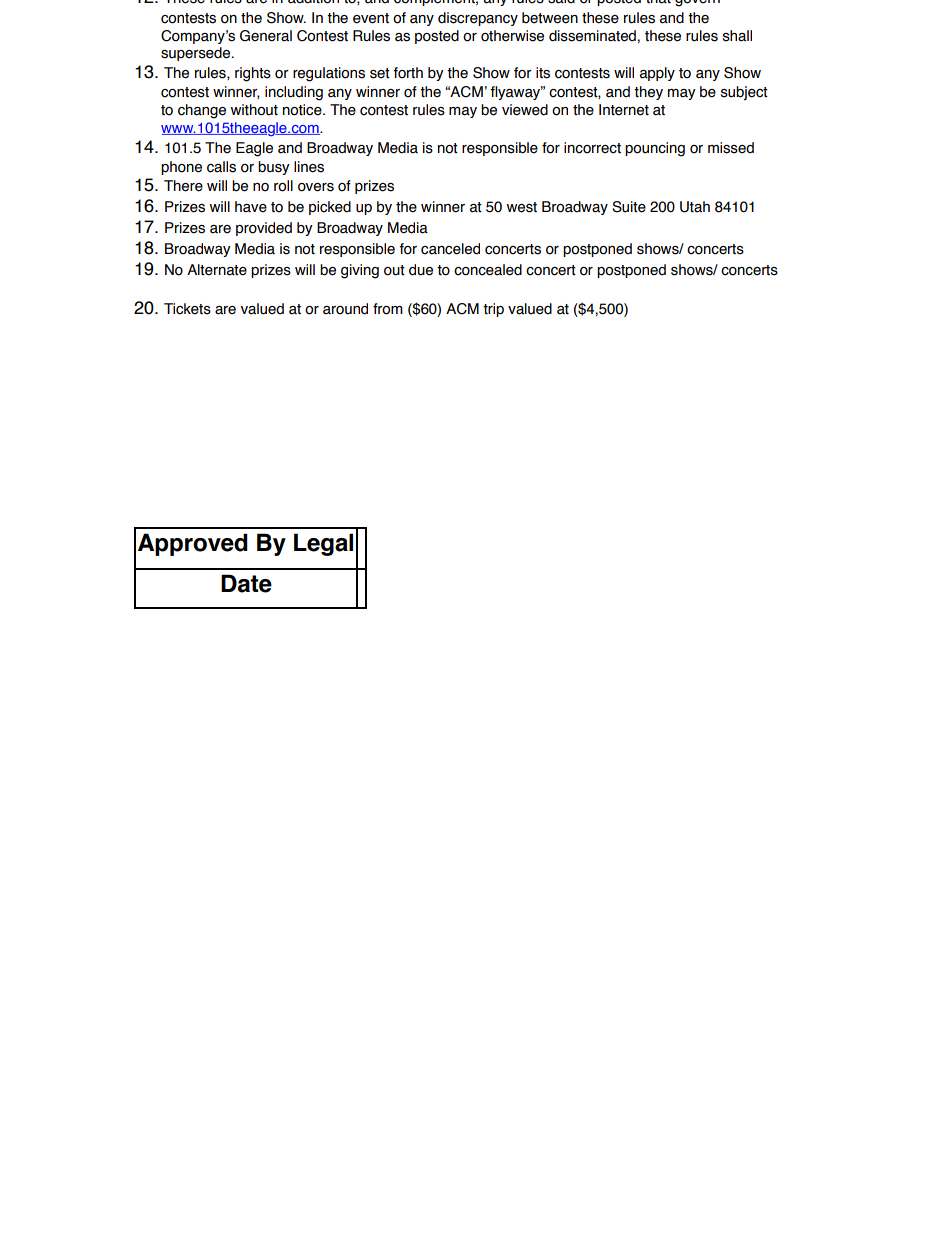 The image size is (952, 1233). I want to click on Legal, so click(323, 544).
